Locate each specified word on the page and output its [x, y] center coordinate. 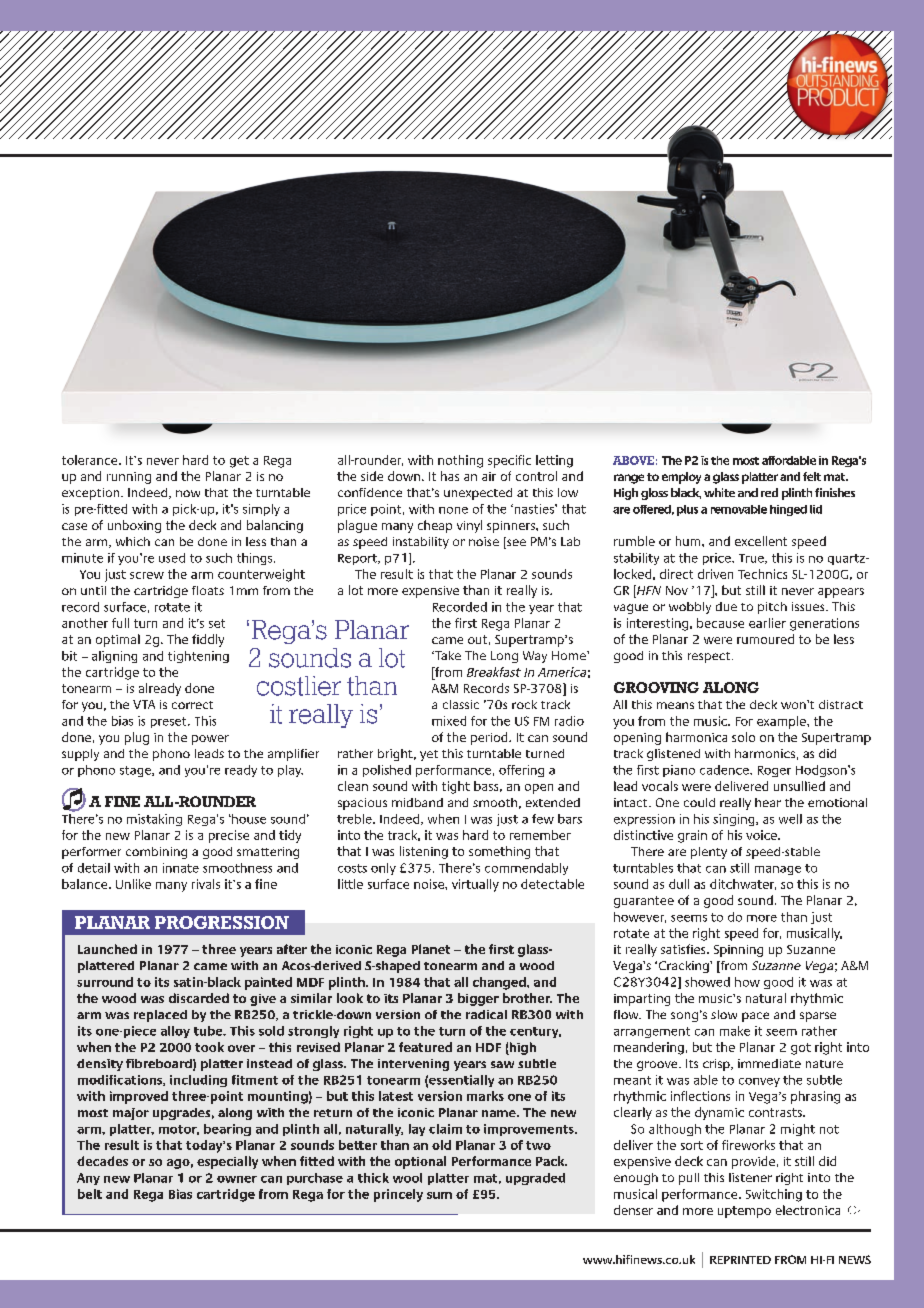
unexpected [478, 494]
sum [439, 1195]
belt [90, 1194]
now [188, 493]
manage [778, 870]
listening [424, 852]
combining [156, 853]
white [719, 492]
